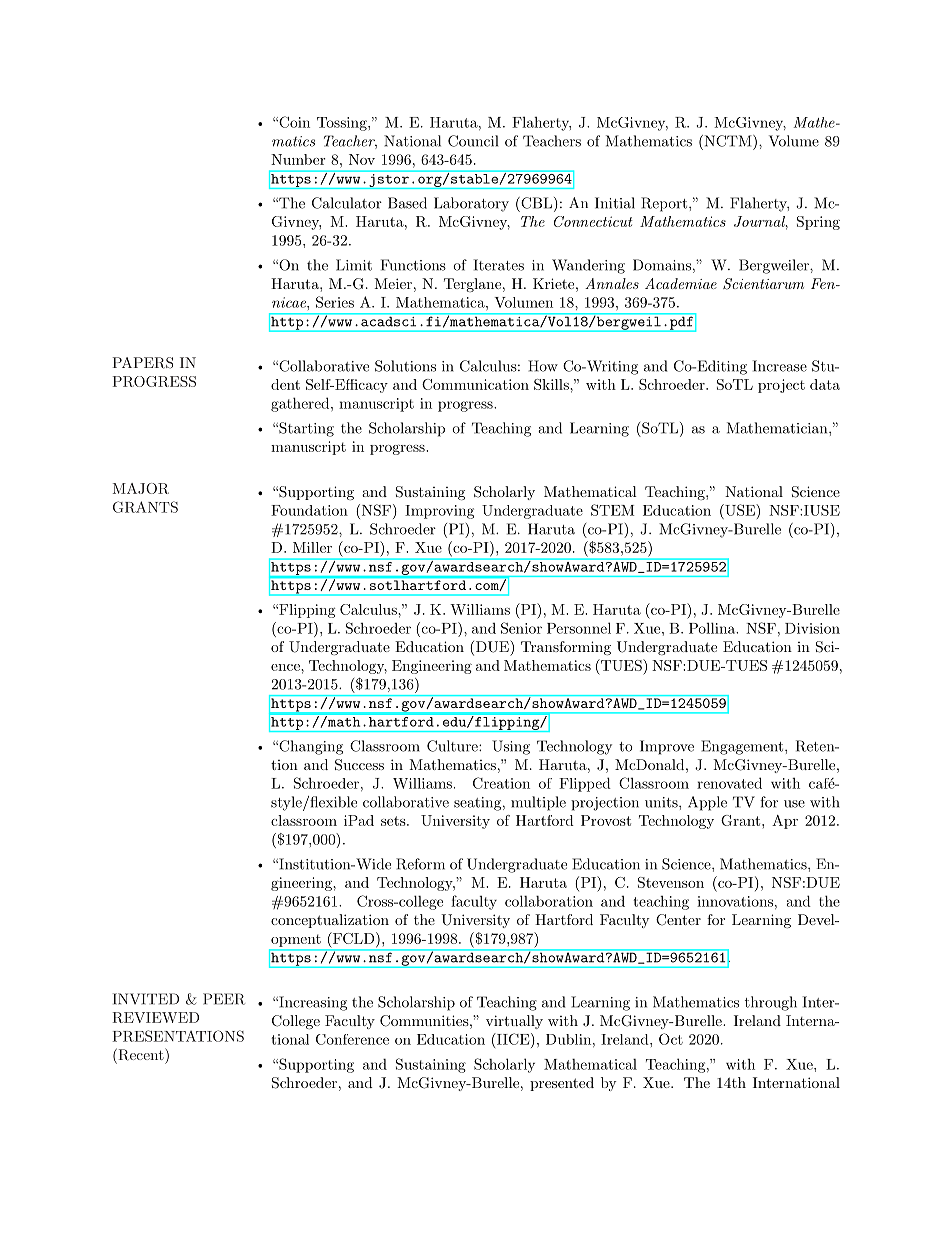 The image size is (952, 1233). What do you see at coordinates (224, 999) in the image?
I see `PEER` at bounding box center [224, 999].
